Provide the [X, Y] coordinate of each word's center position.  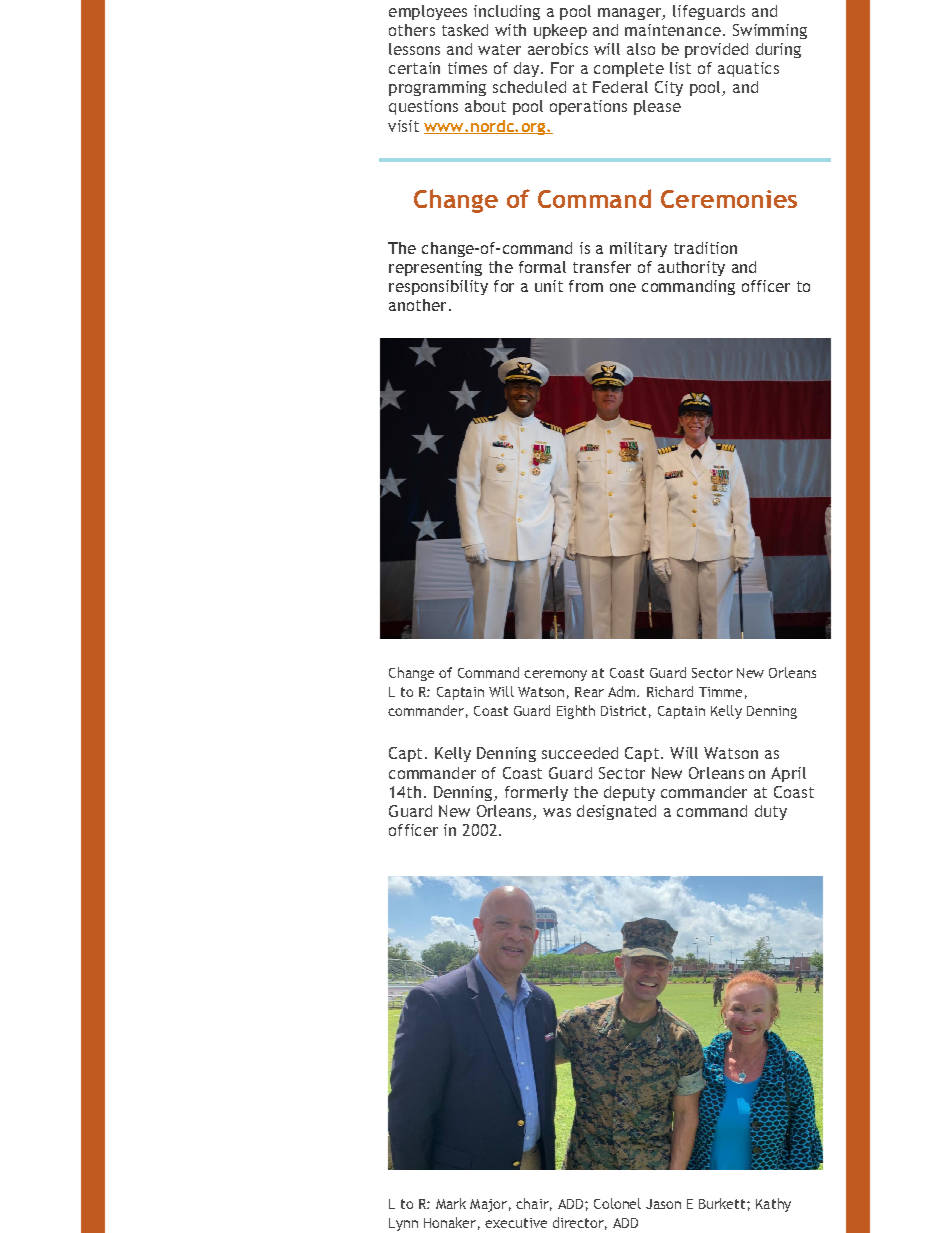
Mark [451, 1203]
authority [691, 268]
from [586, 286]
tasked [465, 30]
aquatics [748, 69]
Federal [620, 87]
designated [616, 812]
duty [771, 812]
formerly [536, 793]
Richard [670, 691]
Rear [589, 692]
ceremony [555, 675]
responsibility [438, 287]
